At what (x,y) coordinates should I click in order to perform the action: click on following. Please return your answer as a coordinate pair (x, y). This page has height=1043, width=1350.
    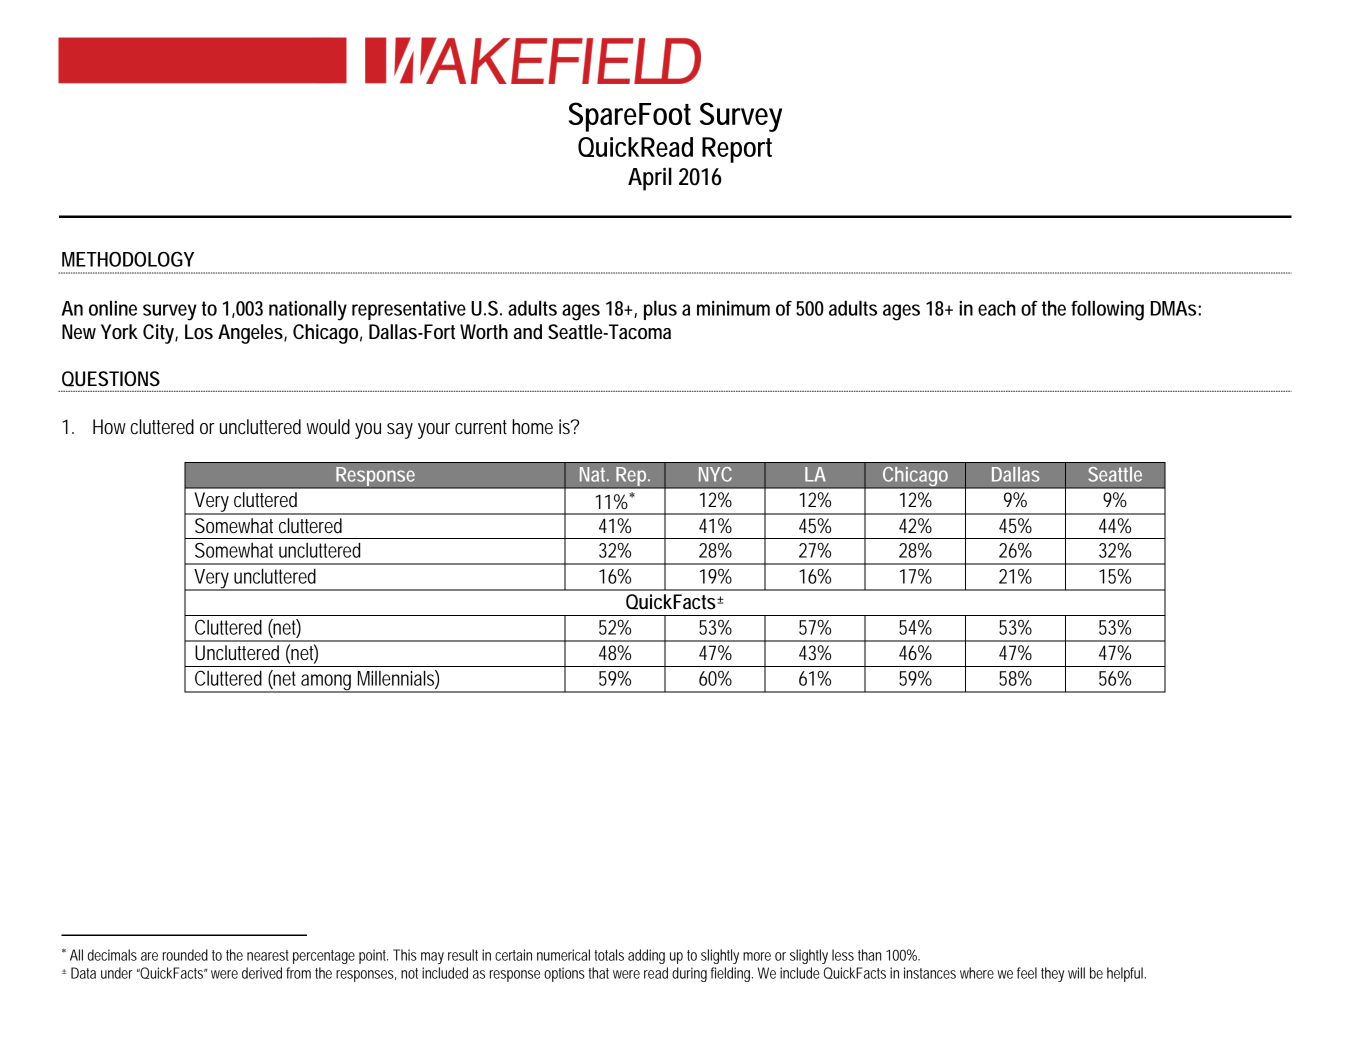
    Looking at the image, I should click on (1107, 310).
